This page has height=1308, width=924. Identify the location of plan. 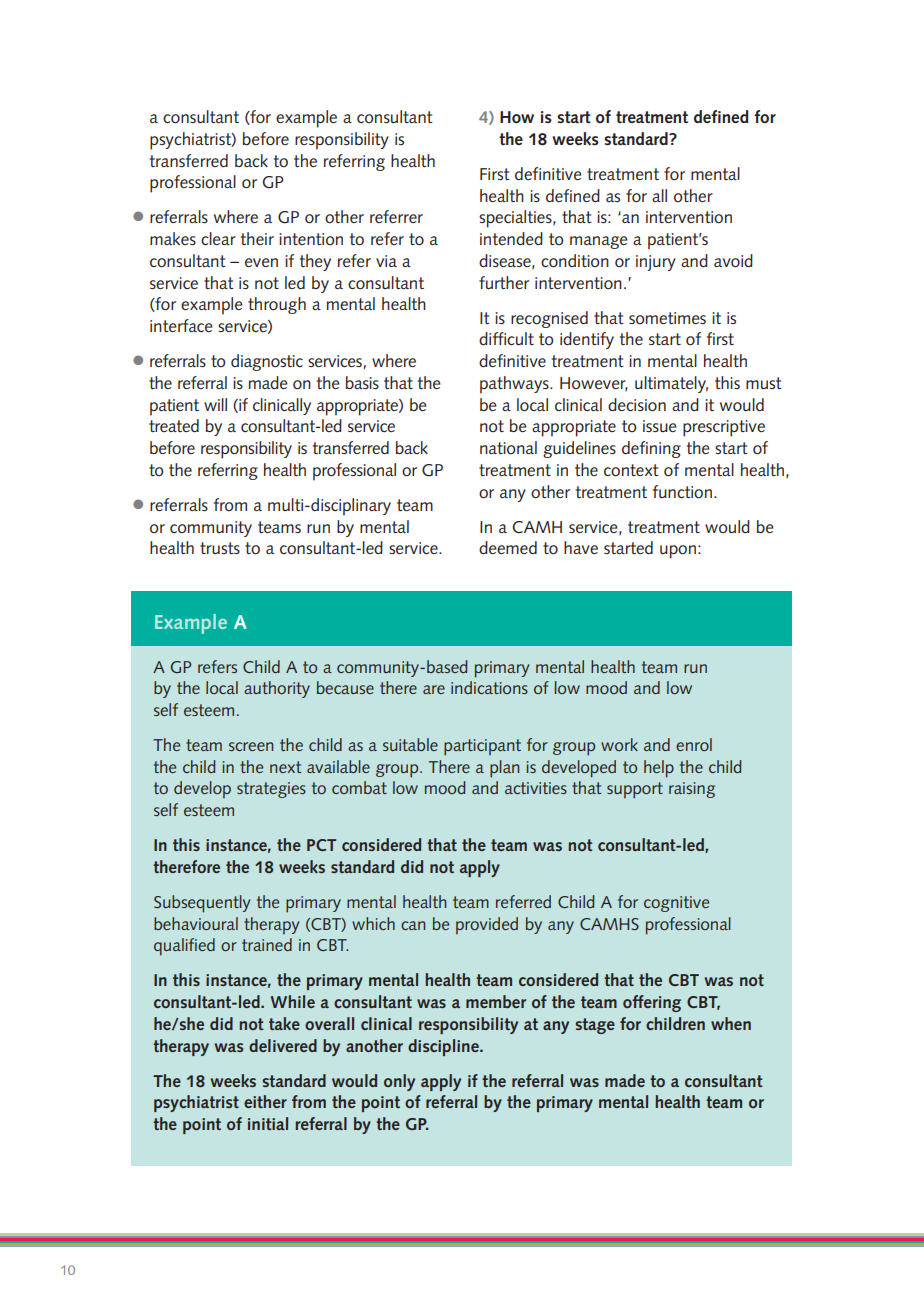
(504, 769).
